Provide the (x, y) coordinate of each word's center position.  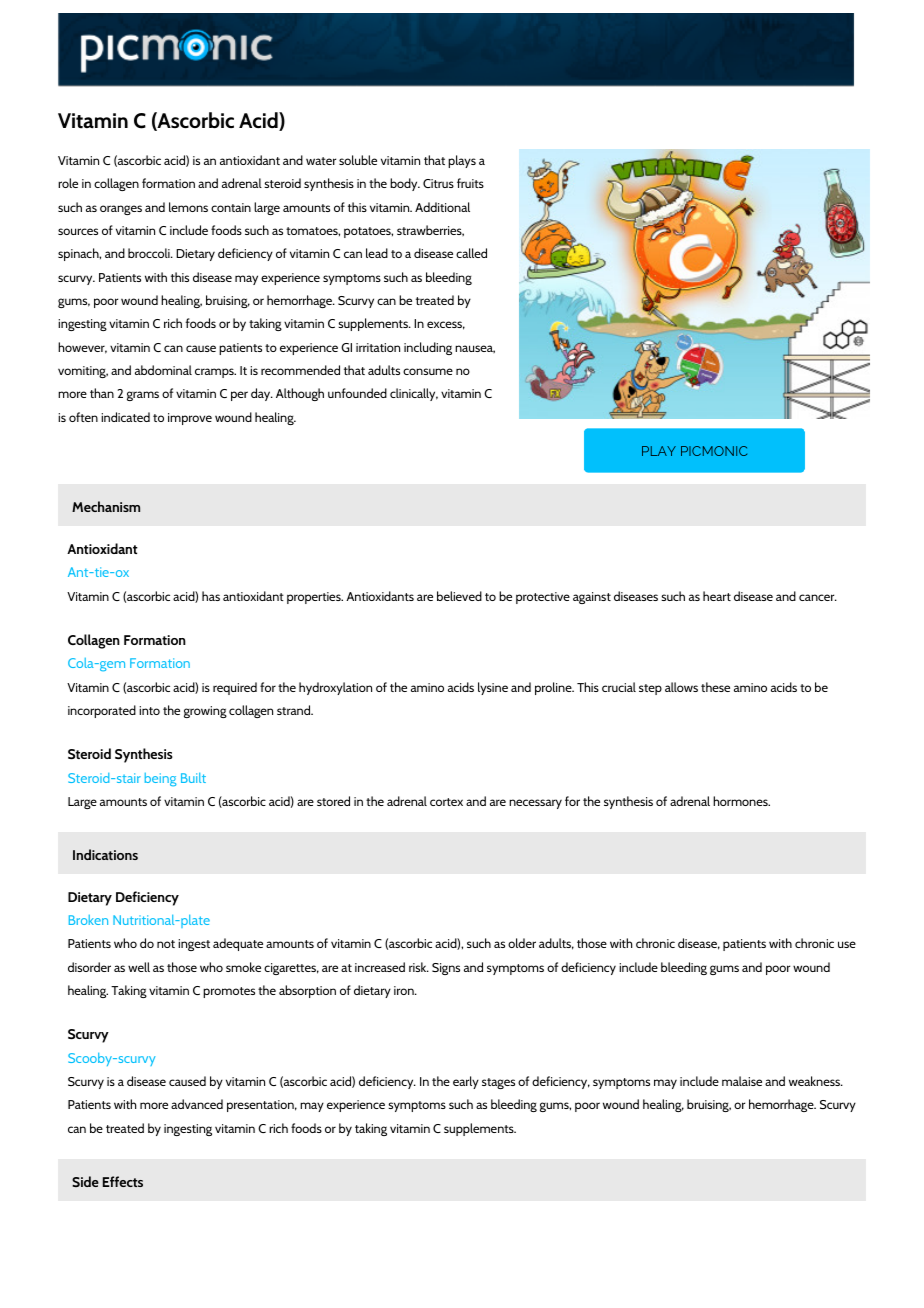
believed (459, 596)
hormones (741, 801)
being (161, 779)
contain (231, 207)
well (139, 967)
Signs (446, 969)
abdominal (163, 370)
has (211, 596)
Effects (123, 1181)
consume (428, 371)
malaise (742, 1081)
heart (717, 596)
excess (446, 325)
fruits (470, 183)
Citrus (438, 183)
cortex (446, 802)
